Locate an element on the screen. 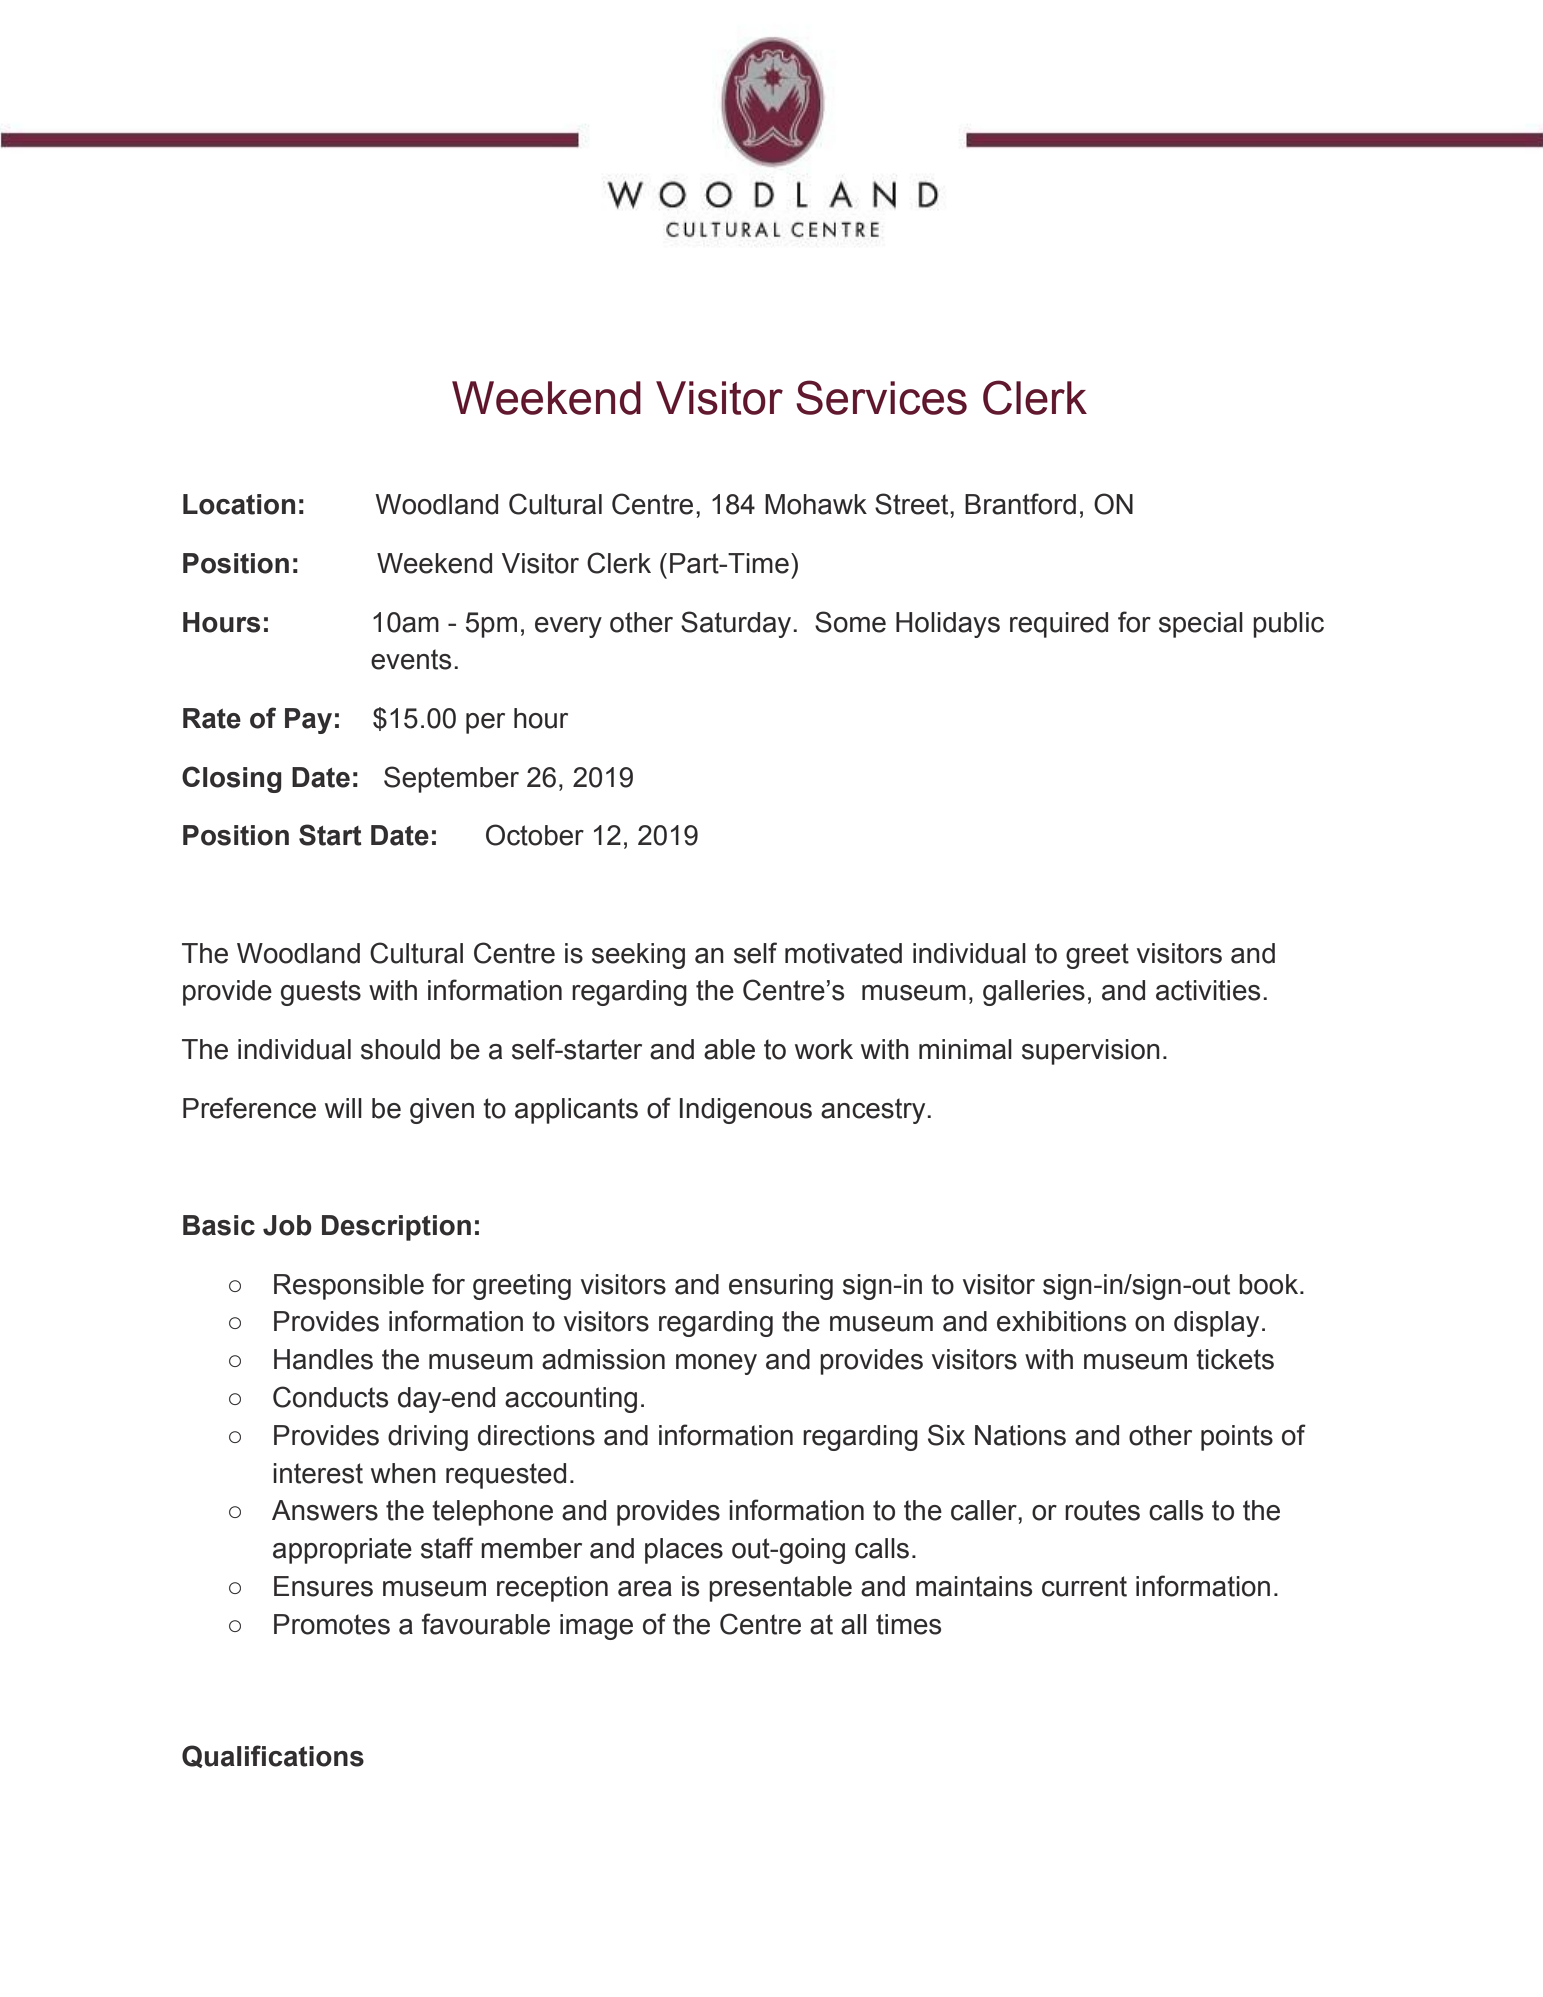  ensuring is located at coordinates (781, 1287).
